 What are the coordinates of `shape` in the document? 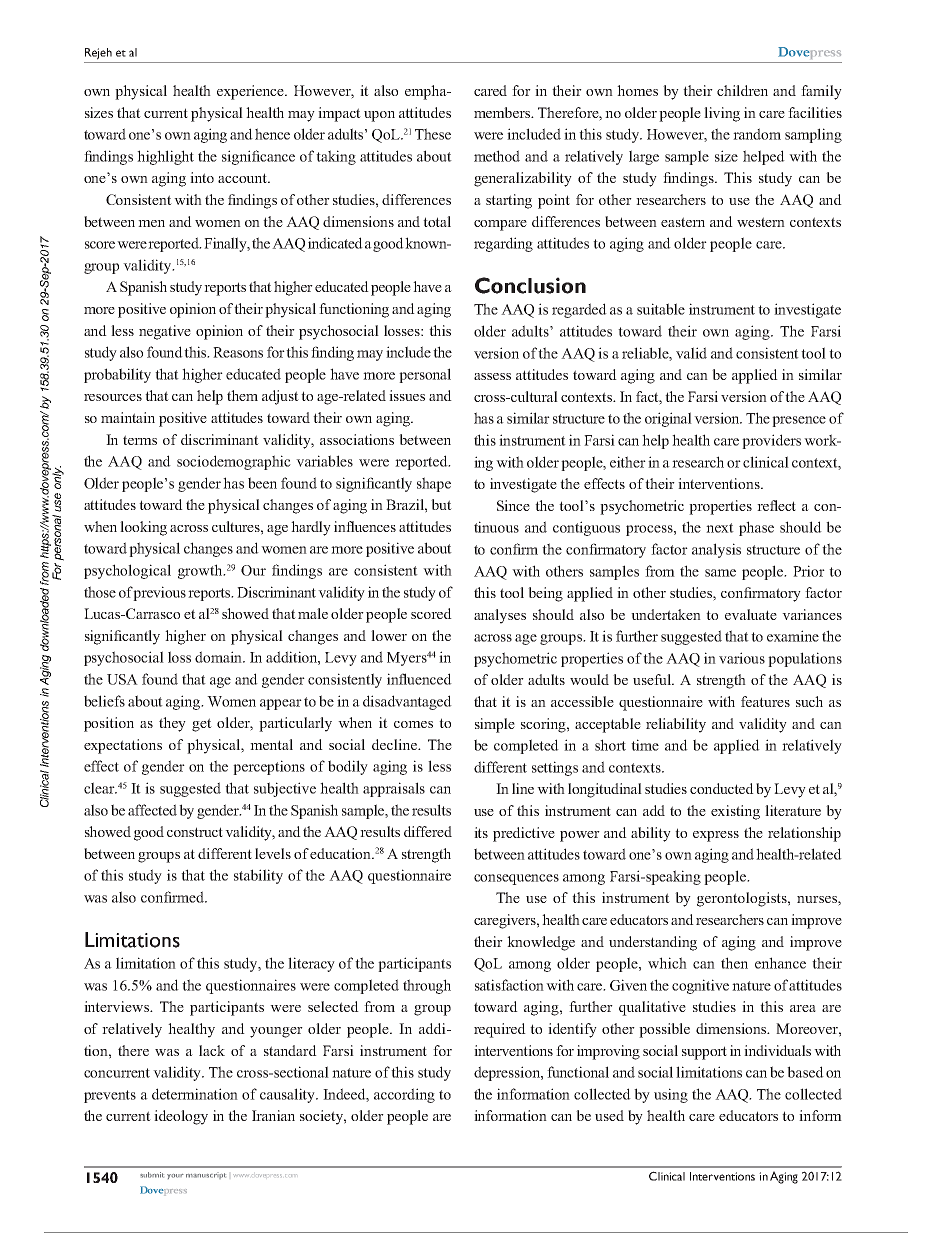 It's located at (434, 484).
